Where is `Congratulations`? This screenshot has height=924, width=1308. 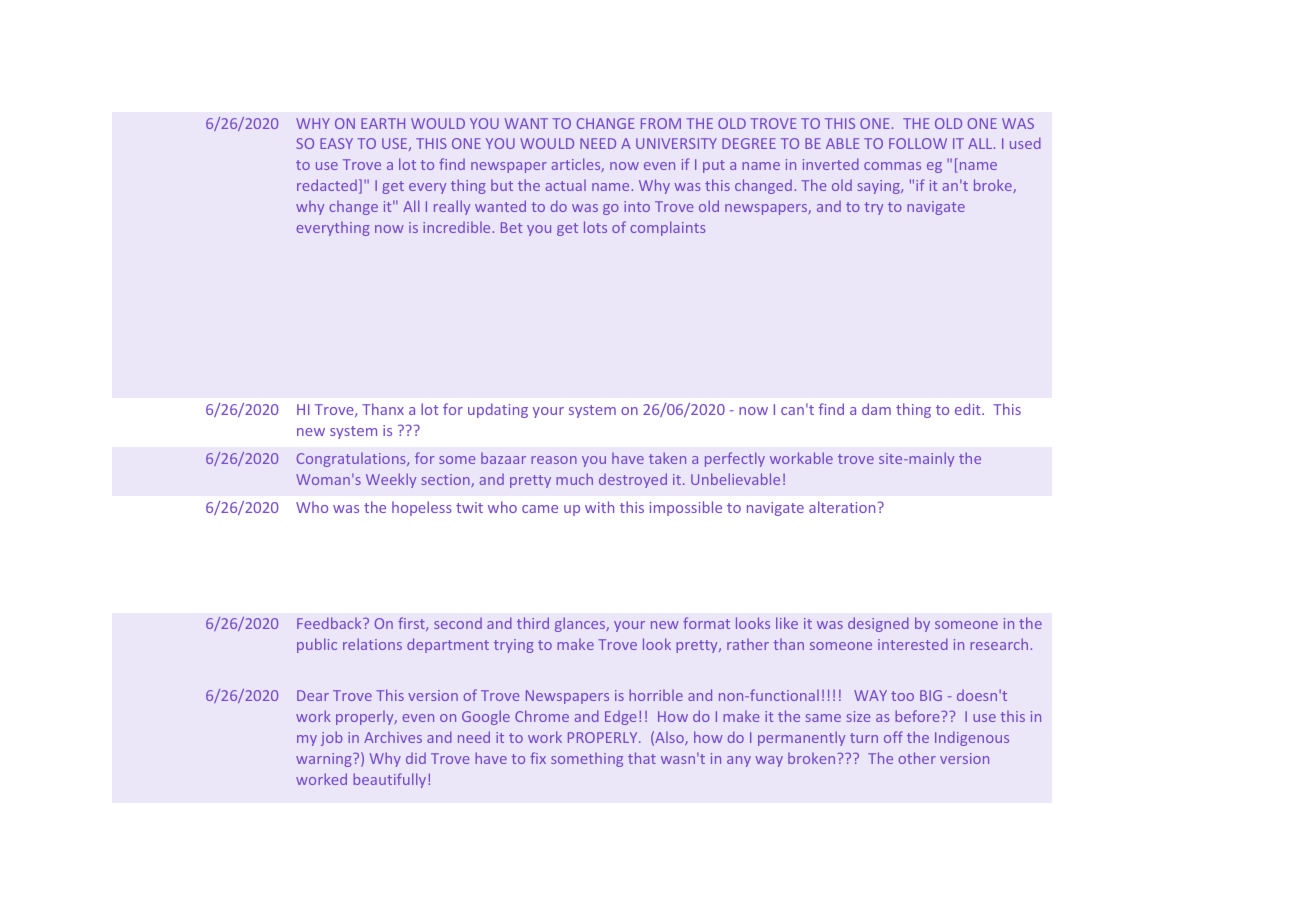 Congratulations is located at coordinates (352, 459).
